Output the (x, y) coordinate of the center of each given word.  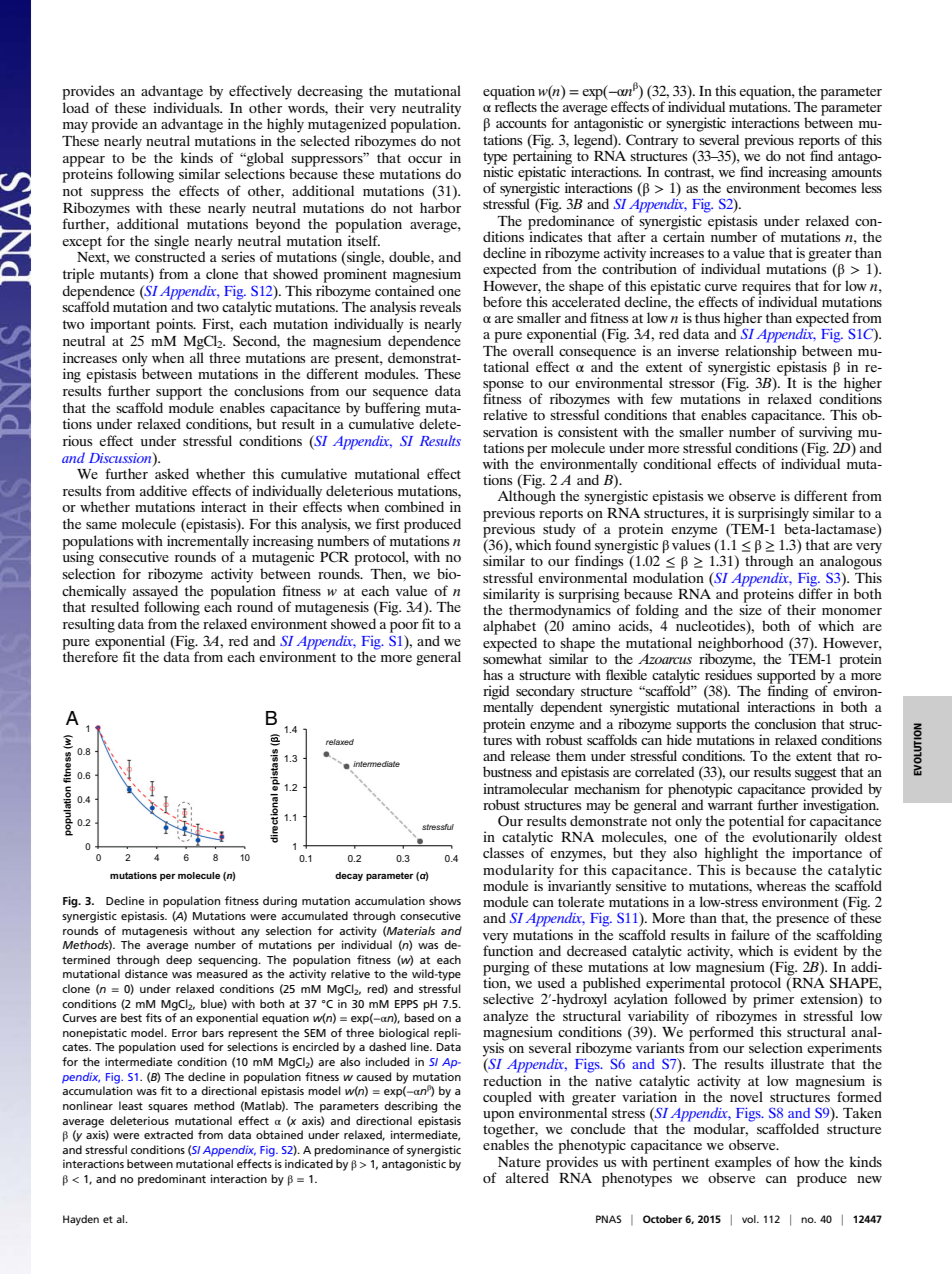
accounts (521, 123)
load (76, 107)
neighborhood (740, 643)
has (493, 674)
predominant (172, 1180)
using (78, 557)
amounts (857, 172)
